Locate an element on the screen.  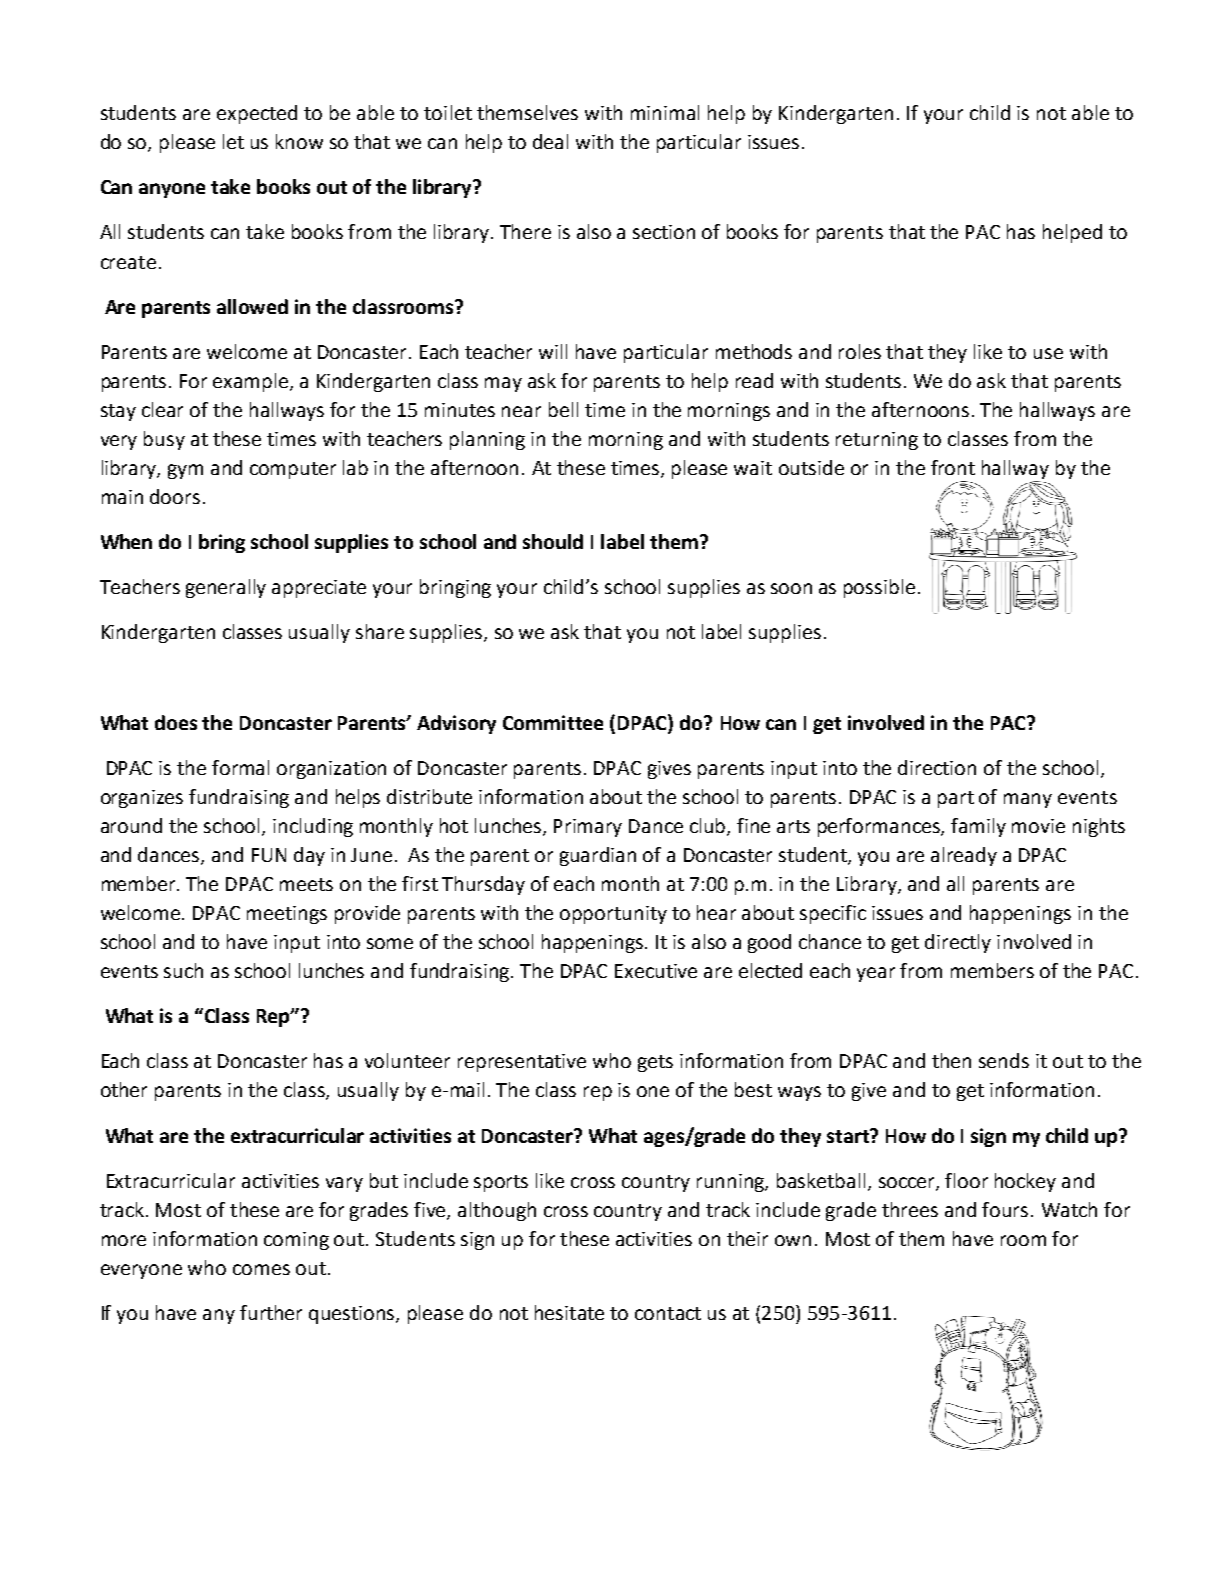
expected is located at coordinates (257, 114).
